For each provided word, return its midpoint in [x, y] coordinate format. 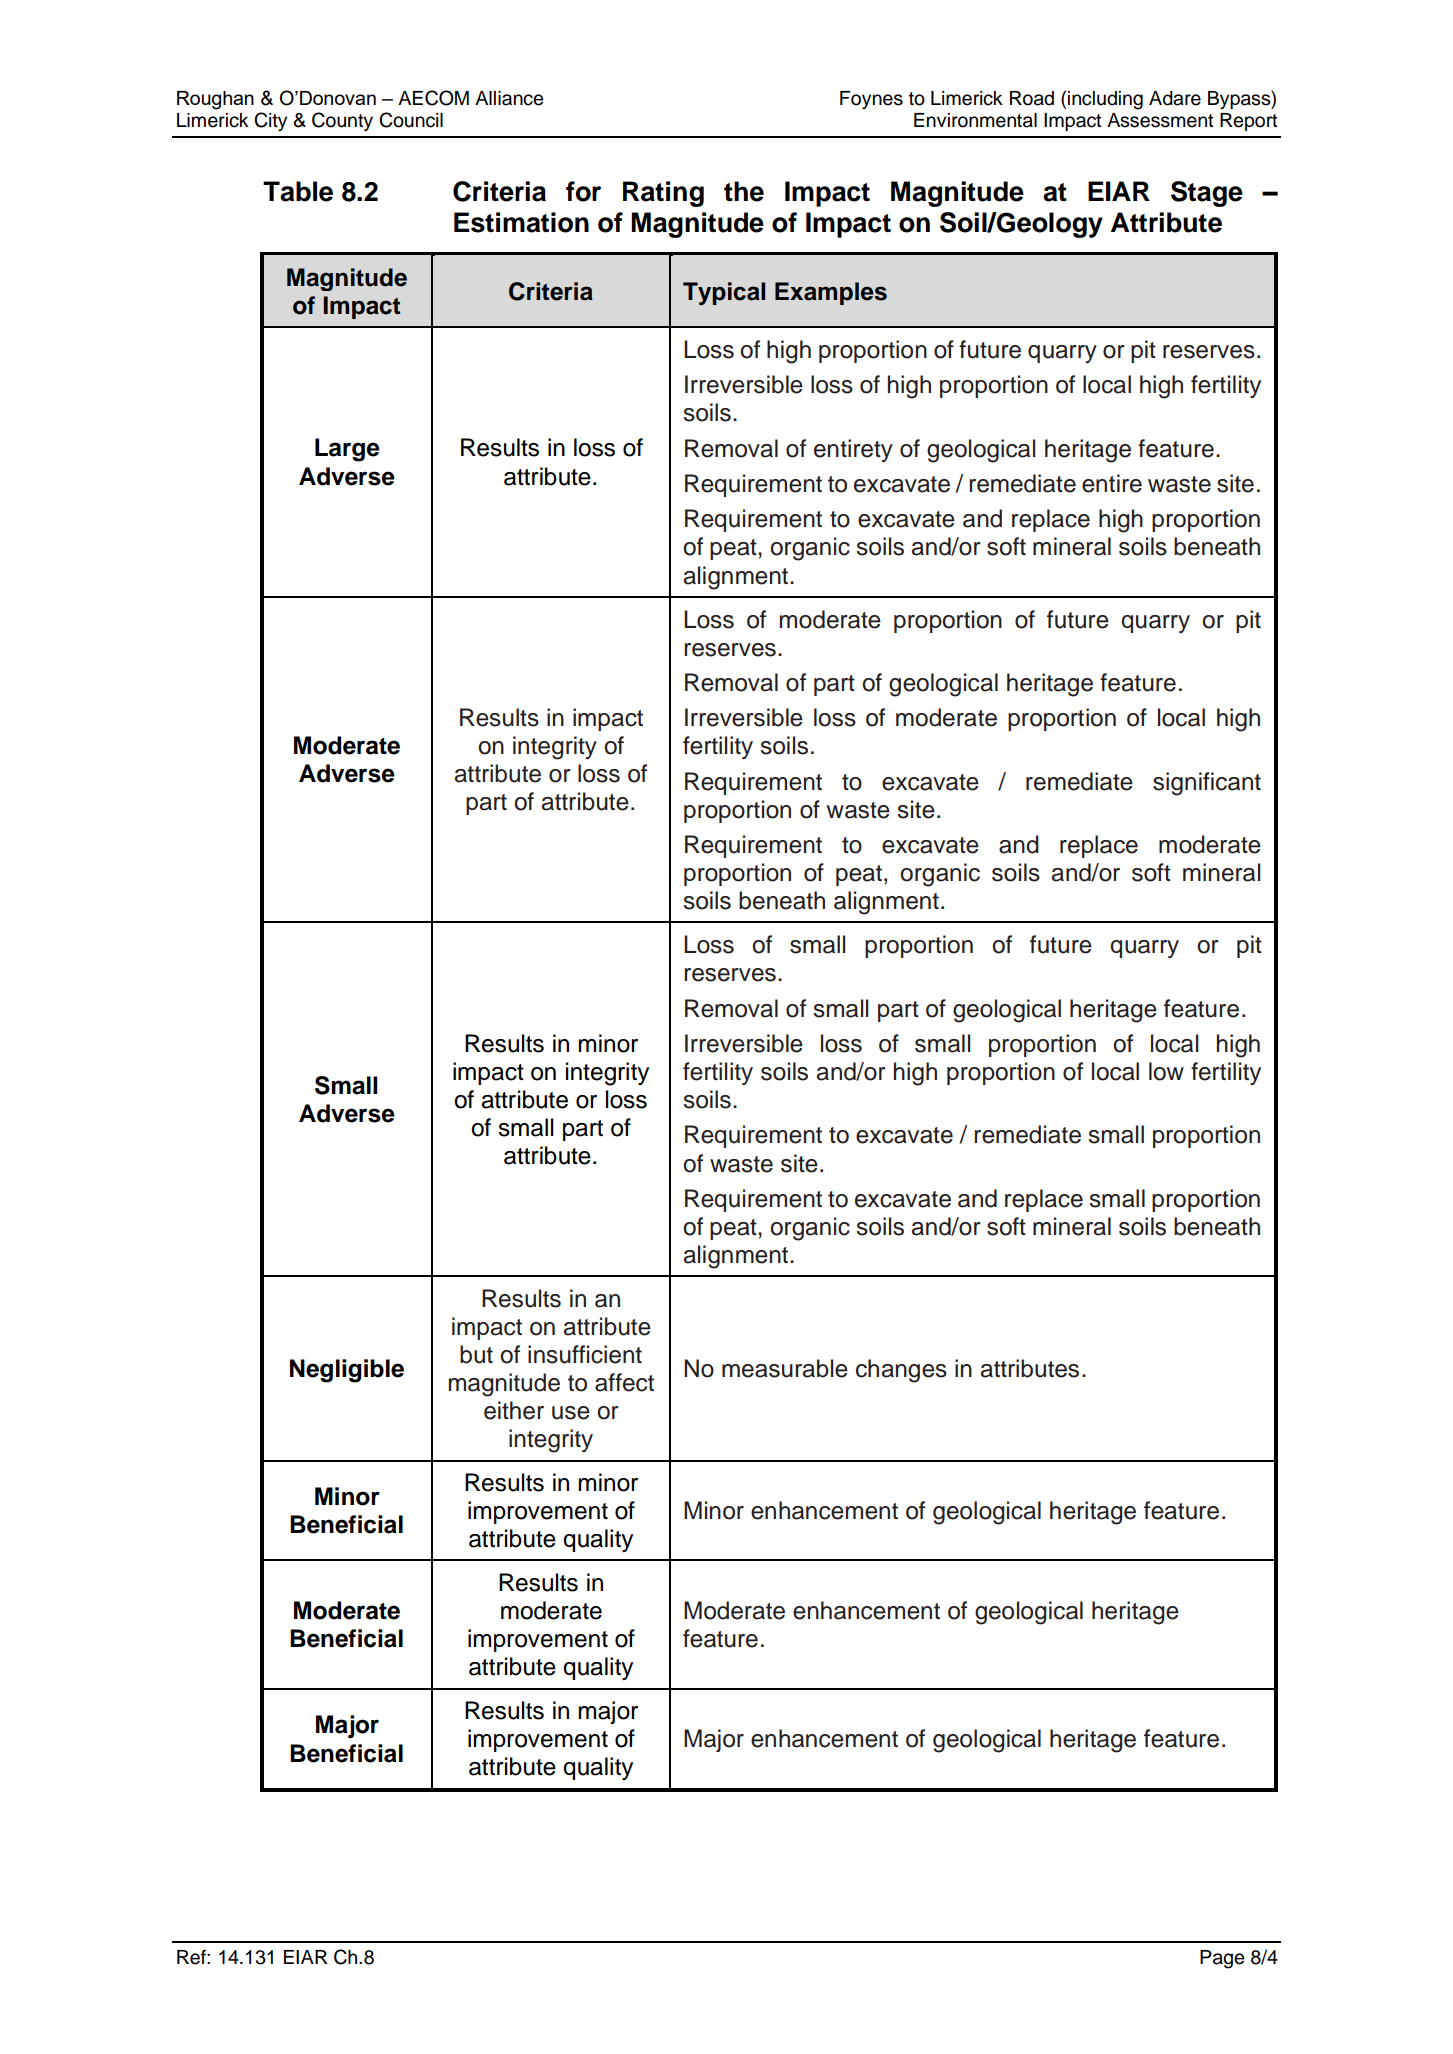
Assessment [1160, 120]
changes [901, 1371]
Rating [663, 194]
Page [1222, 1959]
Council [411, 120]
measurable [785, 1368]
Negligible [347, 1371]
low [1166, 1071]
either [514, 1410]
